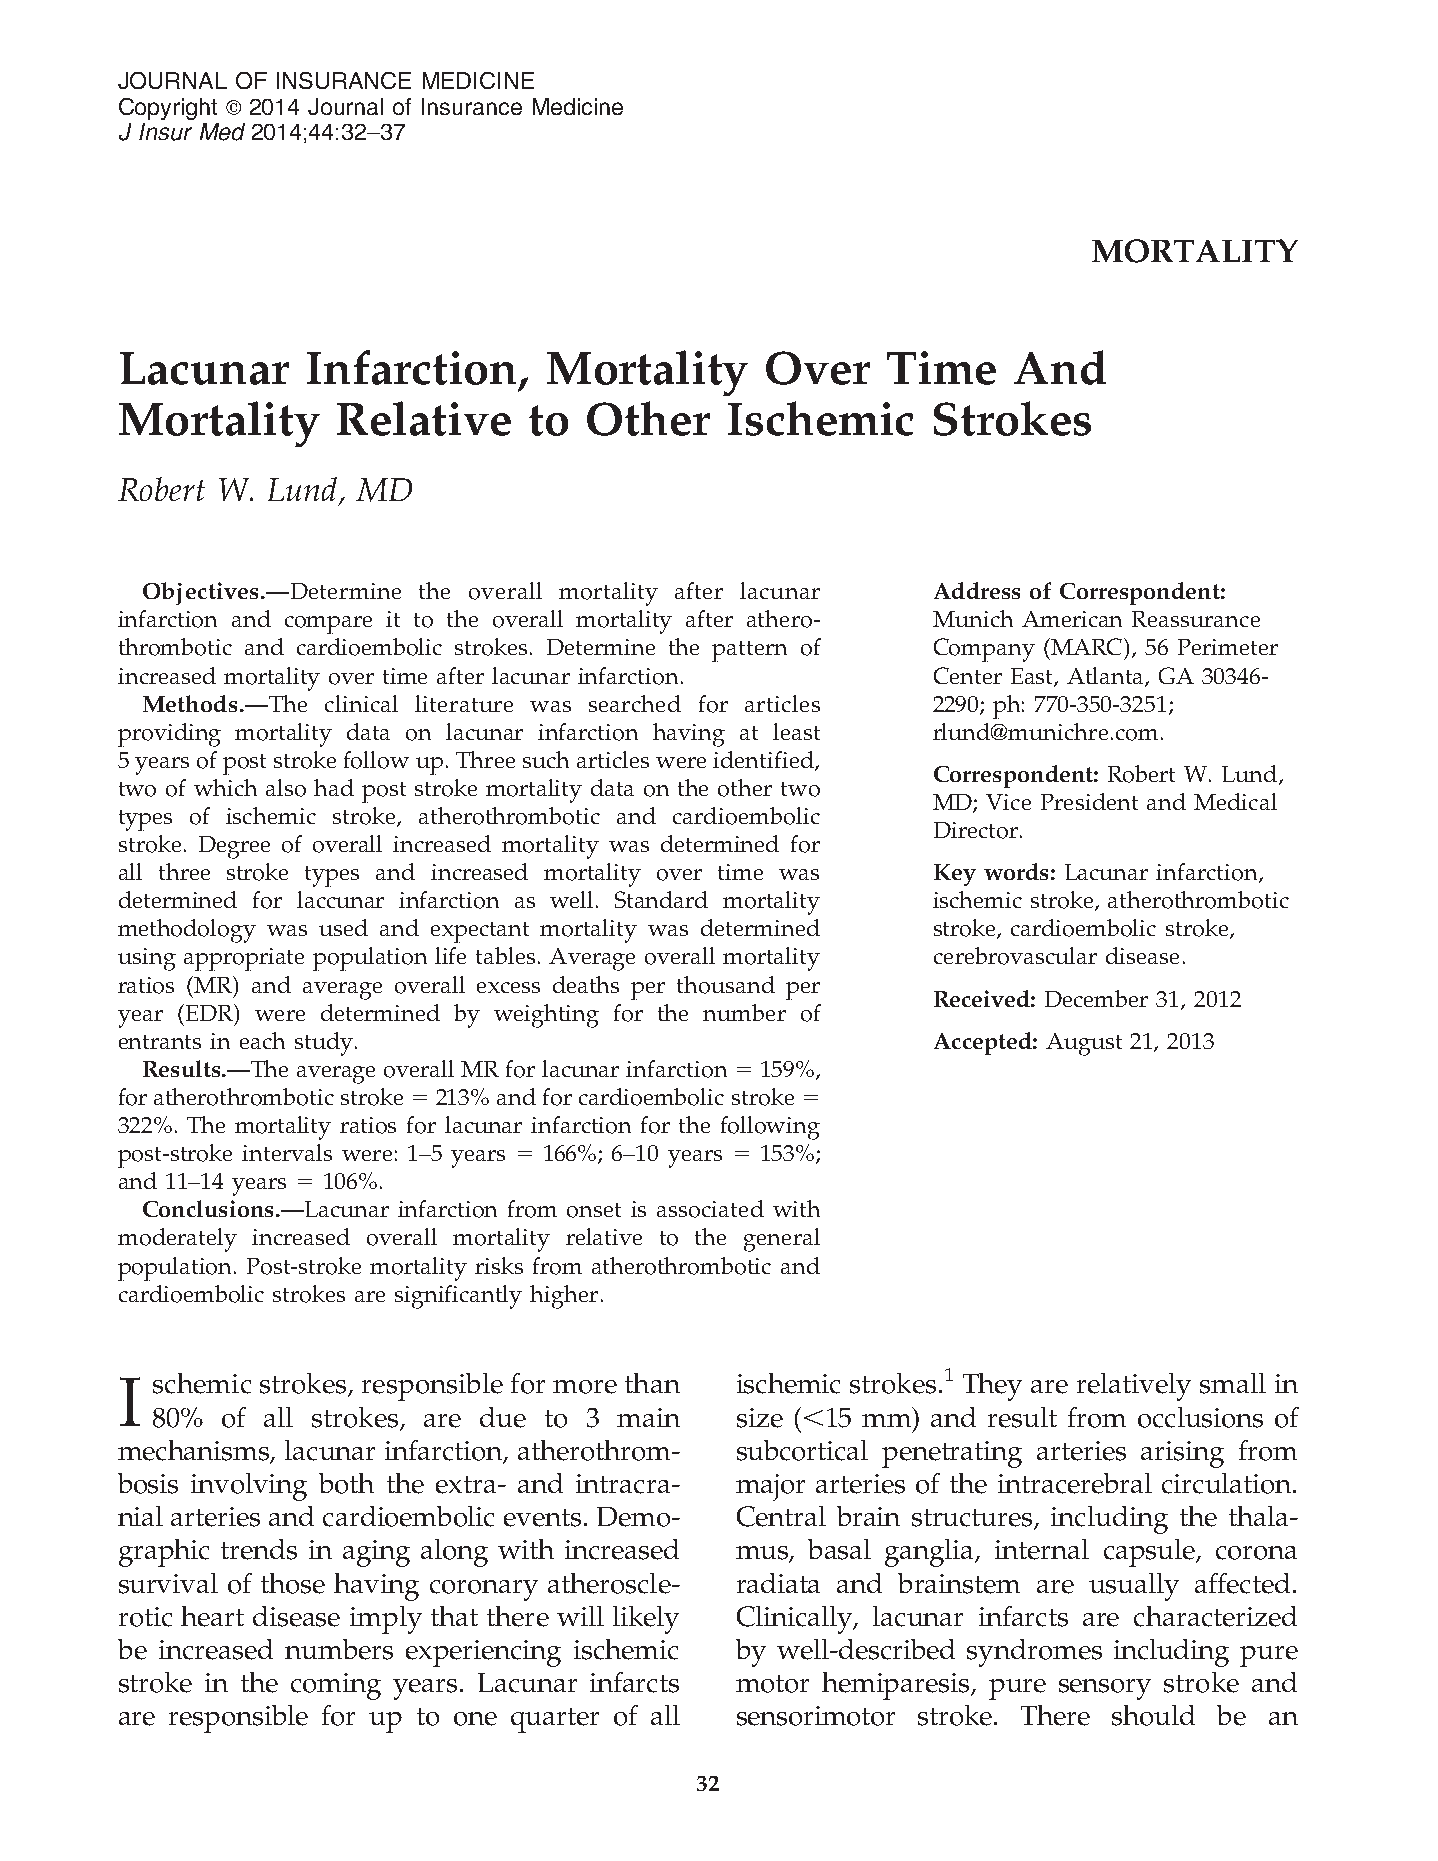 This screenshot has height=1861, width=1438. What do you see at coordinates (168, 109) in the screenshot?
I see `Copyright` at bounding box center [168, 109].
